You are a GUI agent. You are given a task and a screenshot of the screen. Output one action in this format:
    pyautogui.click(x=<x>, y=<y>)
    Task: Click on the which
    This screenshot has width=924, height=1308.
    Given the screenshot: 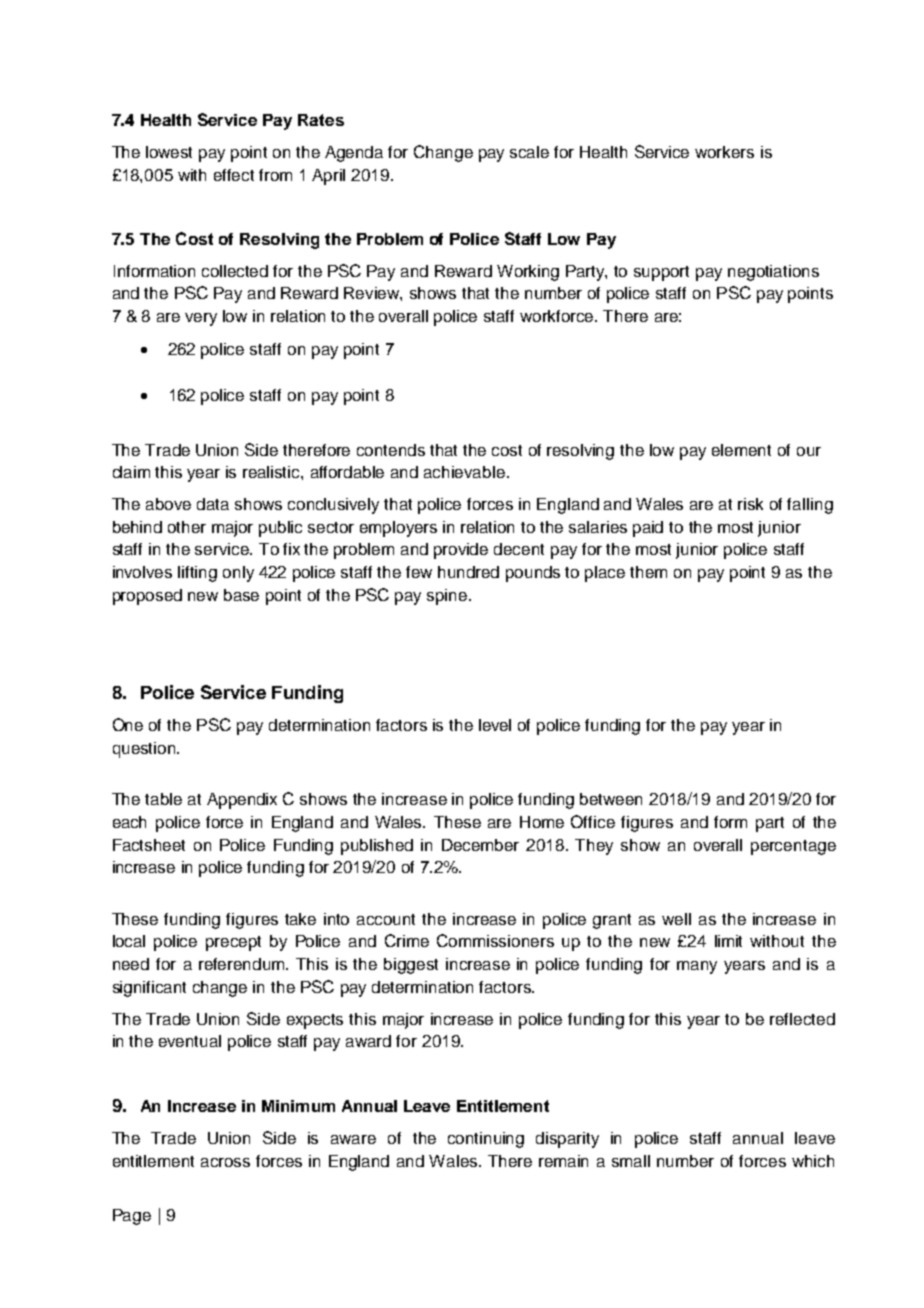 What is the action you would take?
    pyautogui.click(x=813, y=1161)
